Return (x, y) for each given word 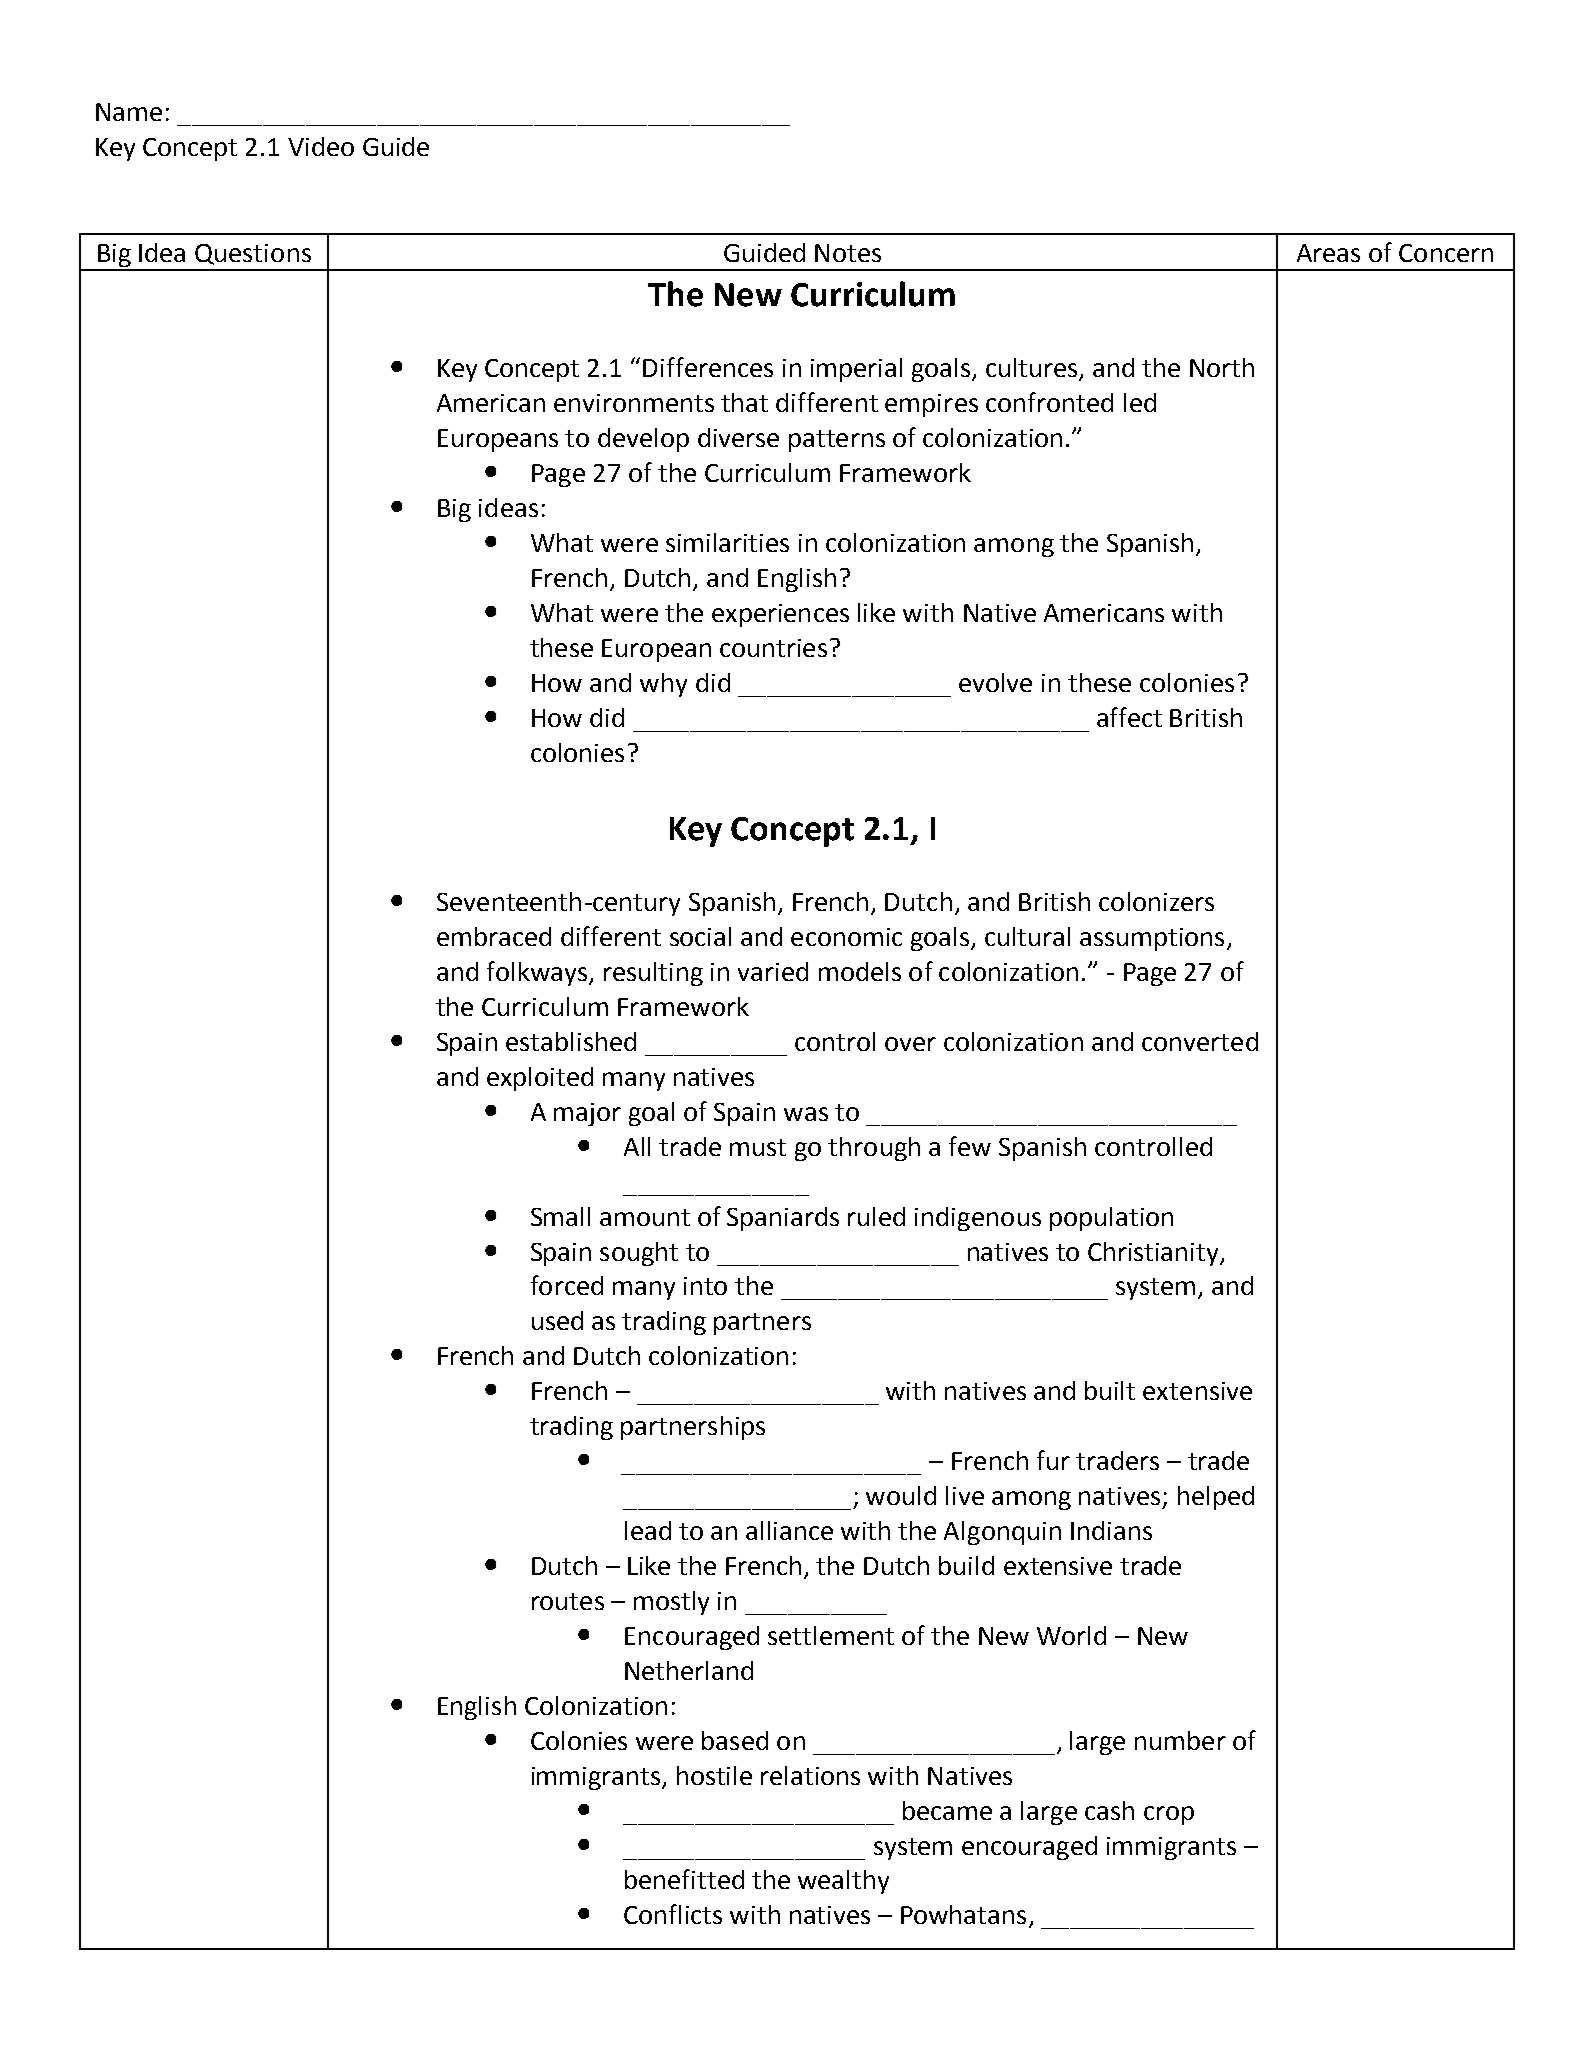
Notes (848, 253)
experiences (780, 615)
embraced (494, 936)
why (663, 685)
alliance (789, 1530)
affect (1129, 717)
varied (773, 971)
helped (1216, 1498)
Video (321, 146)
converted (1200, 1041)
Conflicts (673, 1914)
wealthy (843, 1882)
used (557, 1320)
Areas (1328, 253)
